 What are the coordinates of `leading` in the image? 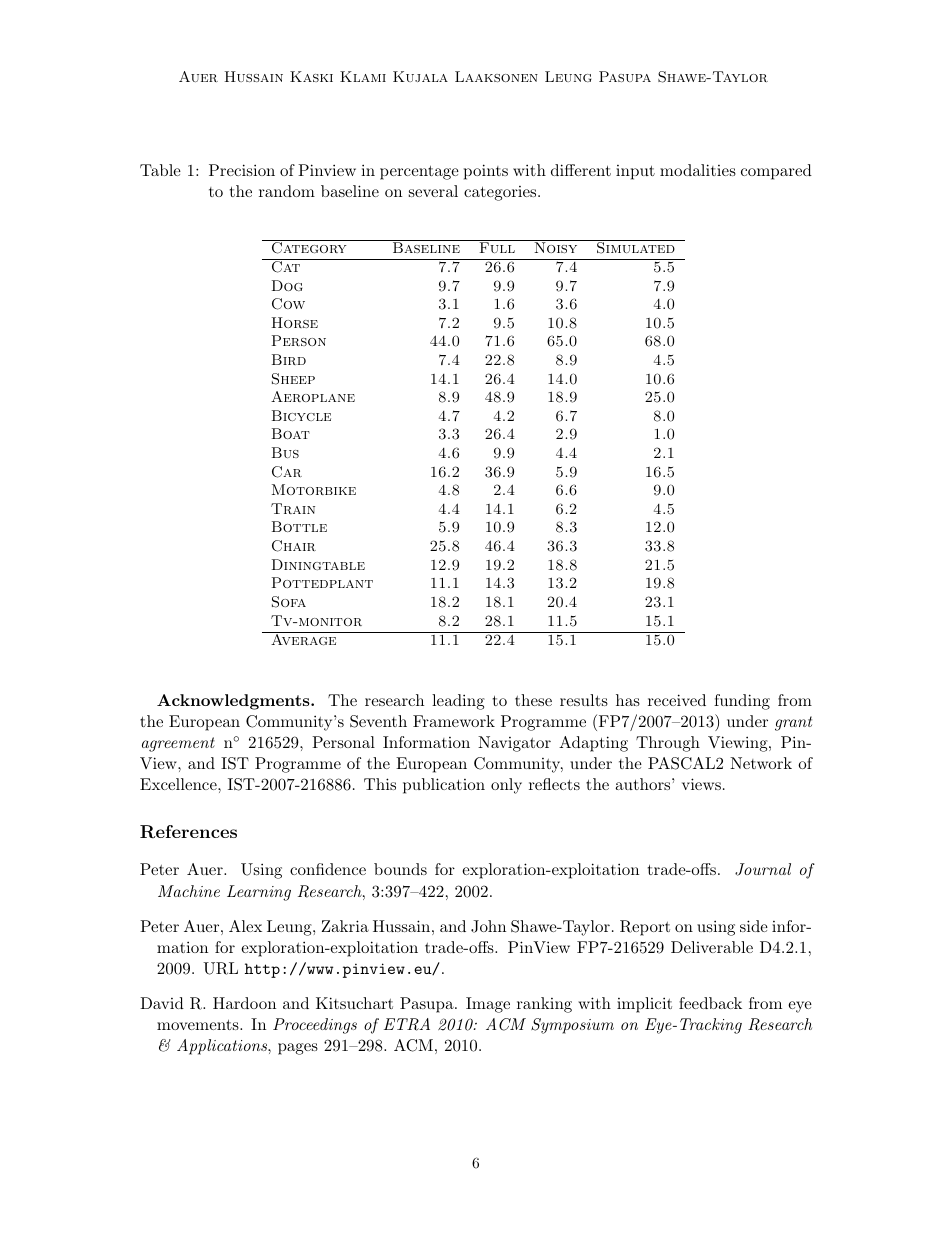 It's located at (458, 702).
